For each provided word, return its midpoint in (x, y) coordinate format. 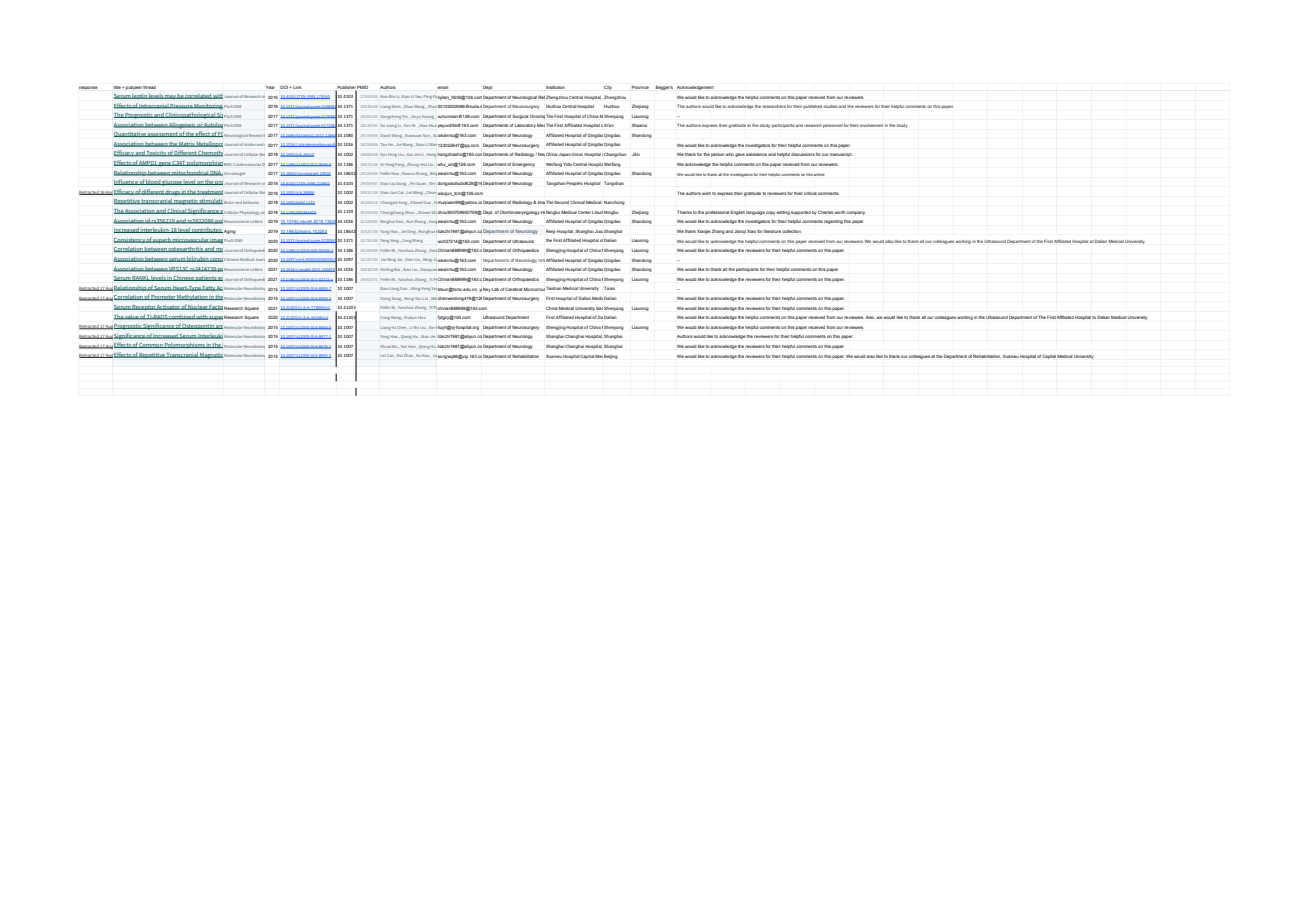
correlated (198, 96)
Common (151, 345)
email (442, 87)
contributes (207, 230)
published (812, 107)
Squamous (370, 211)
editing (783, 213)
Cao (390, 355)
